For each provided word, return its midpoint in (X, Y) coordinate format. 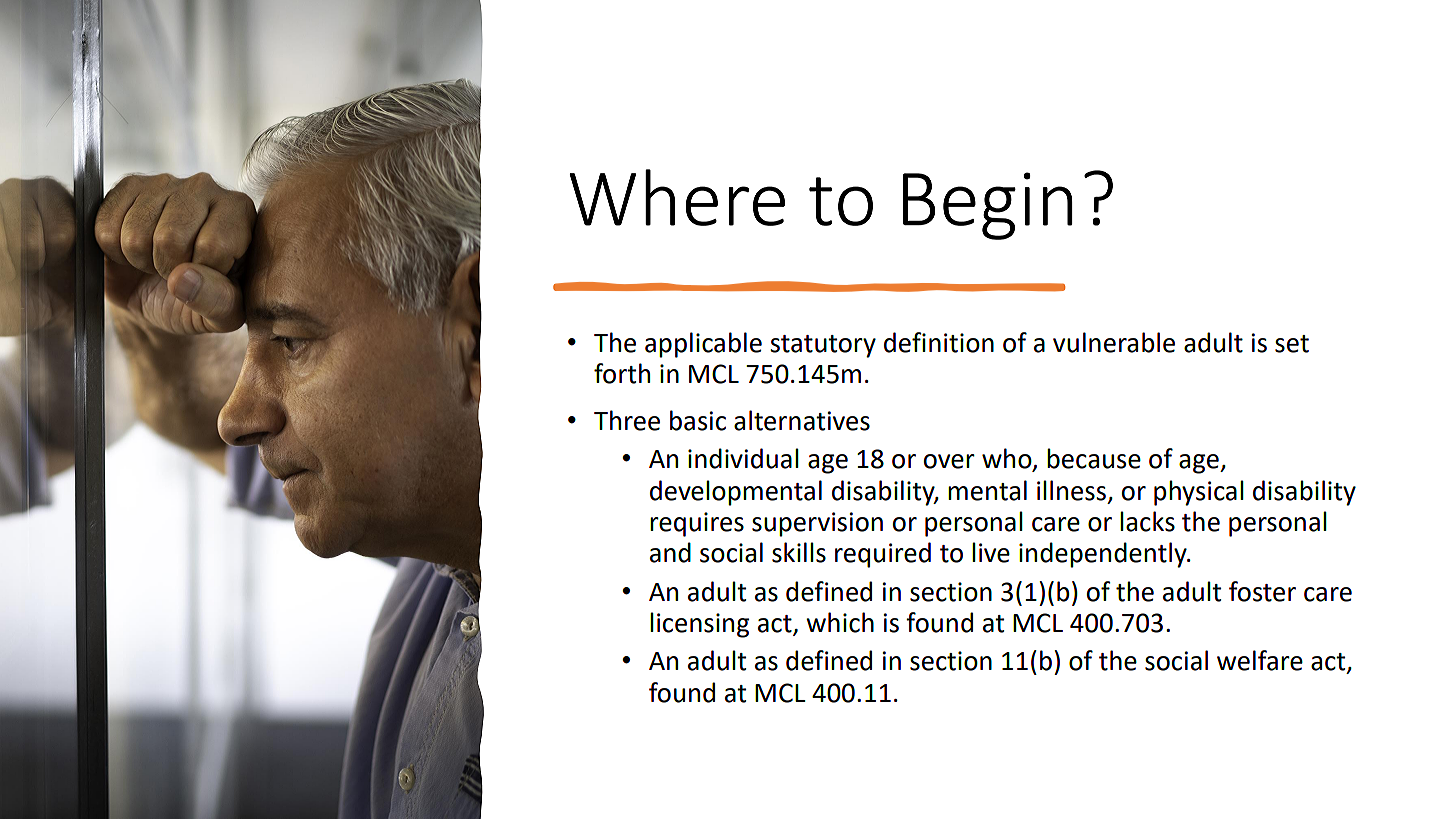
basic (698, 420)
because (1094, 458)
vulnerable (1114, 342)
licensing (699, 625)
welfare (1260, 660)
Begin (988, 206)
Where (677, 197)
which (840, 622)
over (949, 461)
